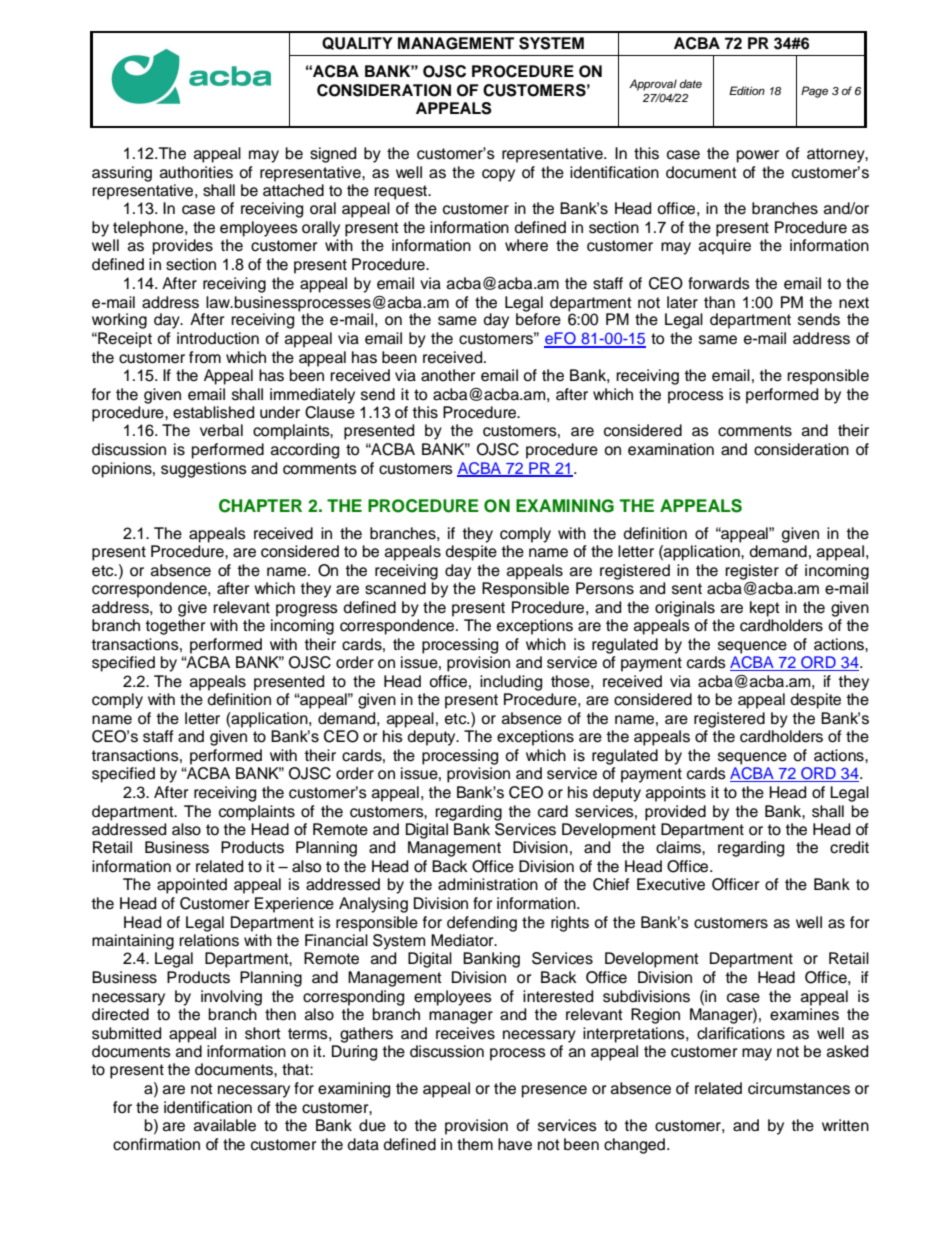  Describe the element at coordinates (671, 449) in the screenshot. I see `examination` at that location.
